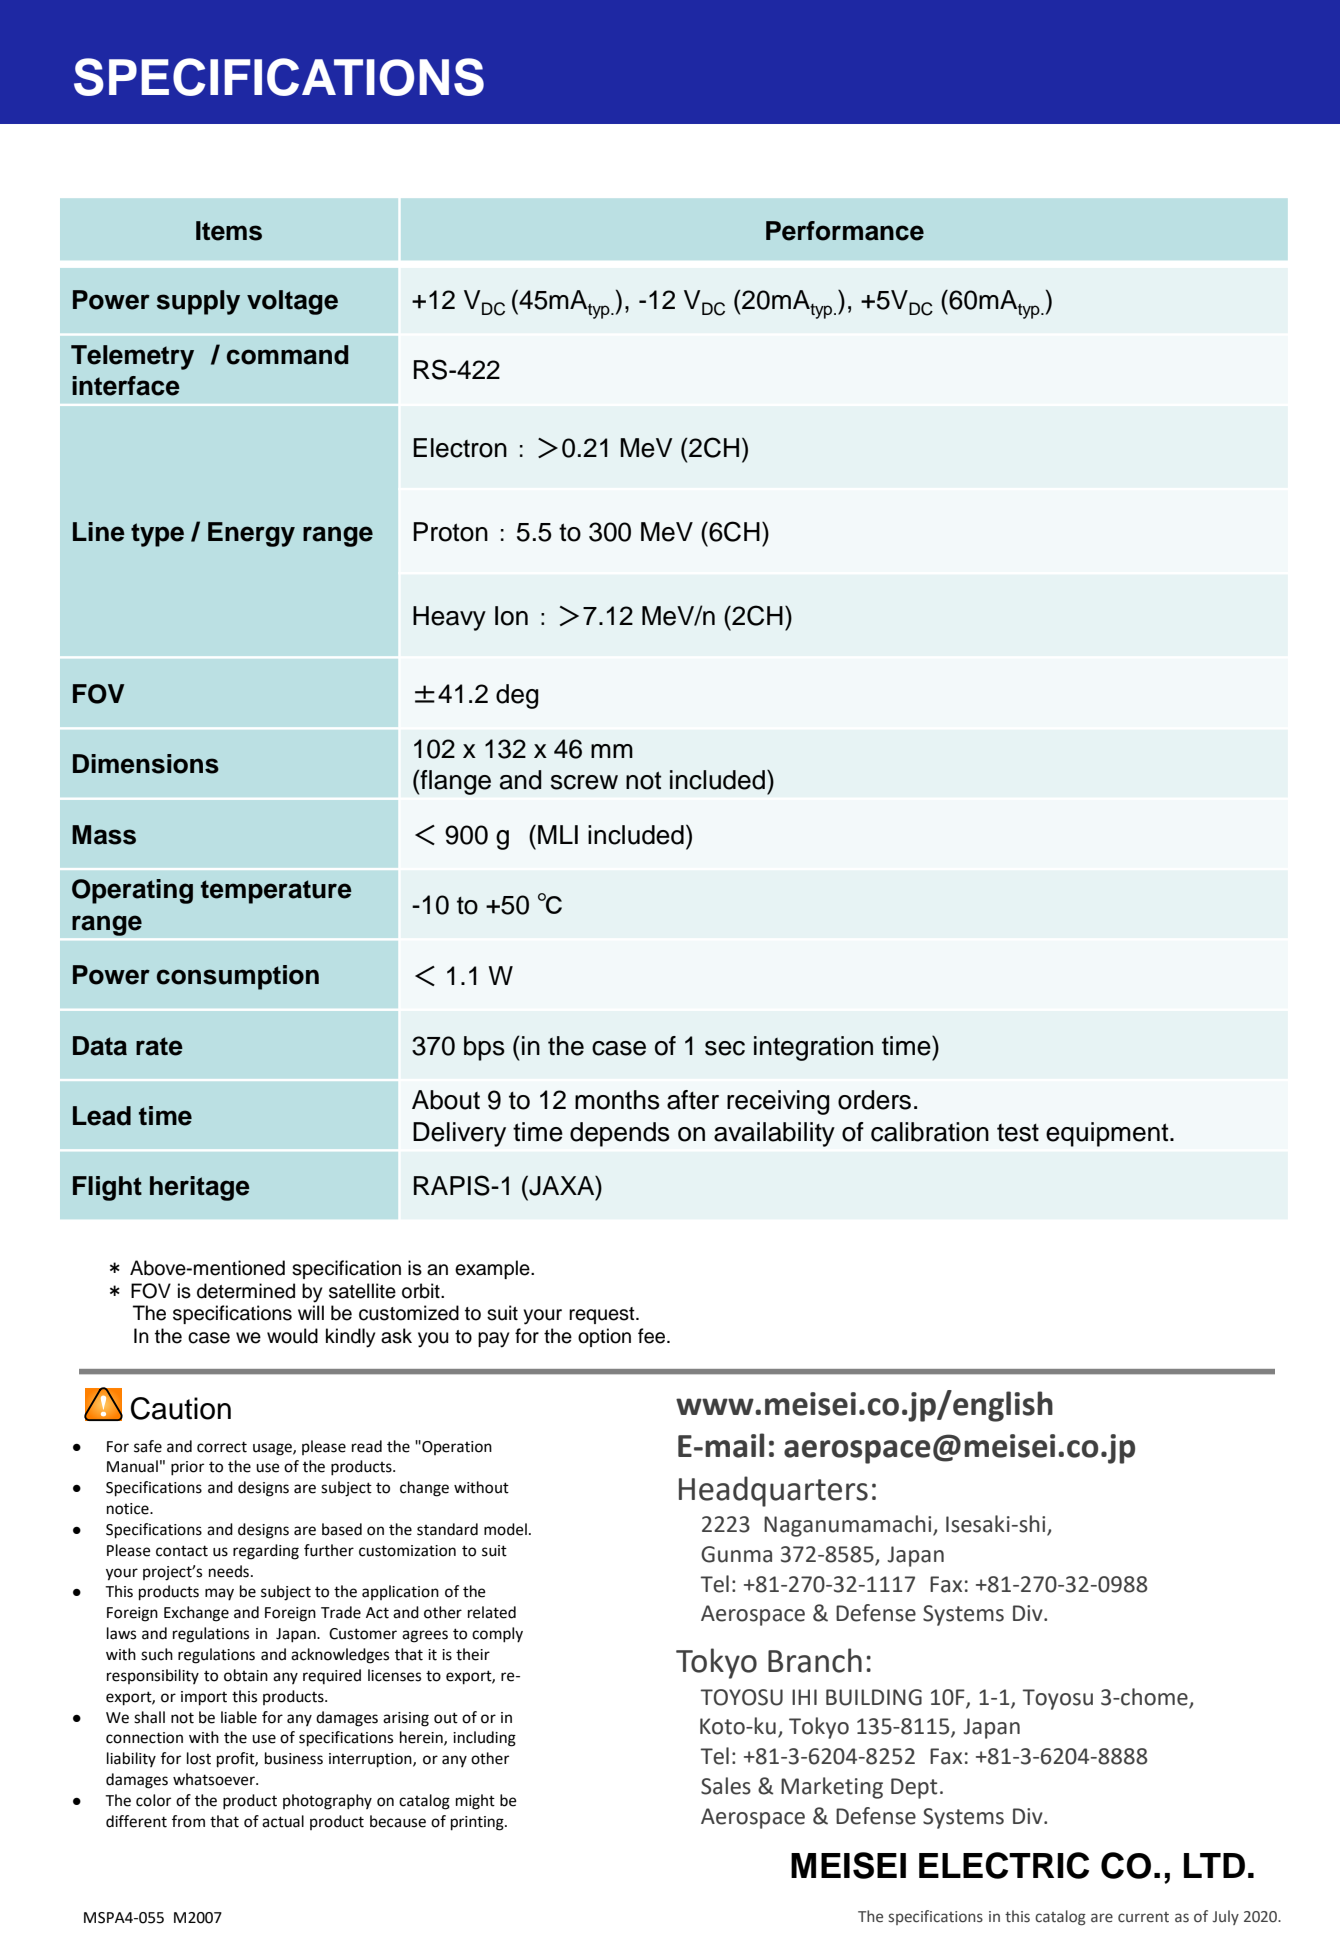 The width and height of the screenshot is (1340, 1935). I want to click on supply, so click(198, 302).
